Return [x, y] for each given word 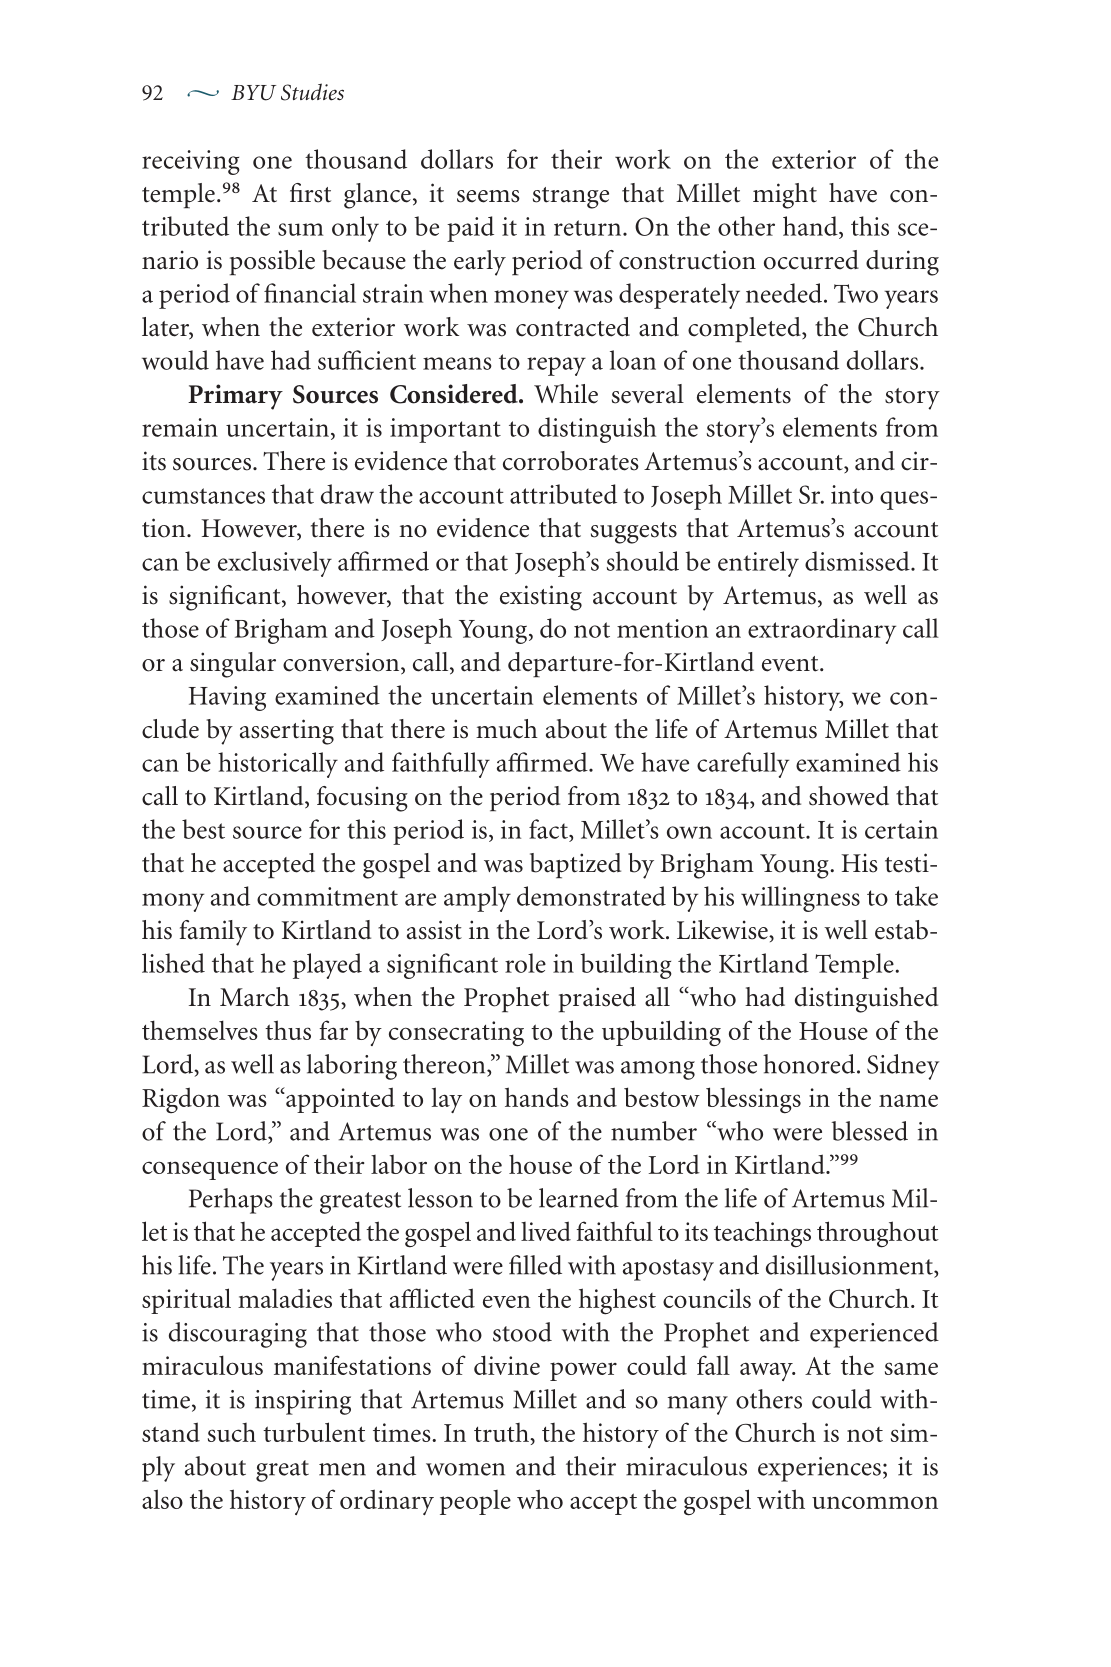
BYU [253, 93]
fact [549, 829]
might [785, 196]
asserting [287, 732]
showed [849, 796]
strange [571, 198]
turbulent [314, 1432]
